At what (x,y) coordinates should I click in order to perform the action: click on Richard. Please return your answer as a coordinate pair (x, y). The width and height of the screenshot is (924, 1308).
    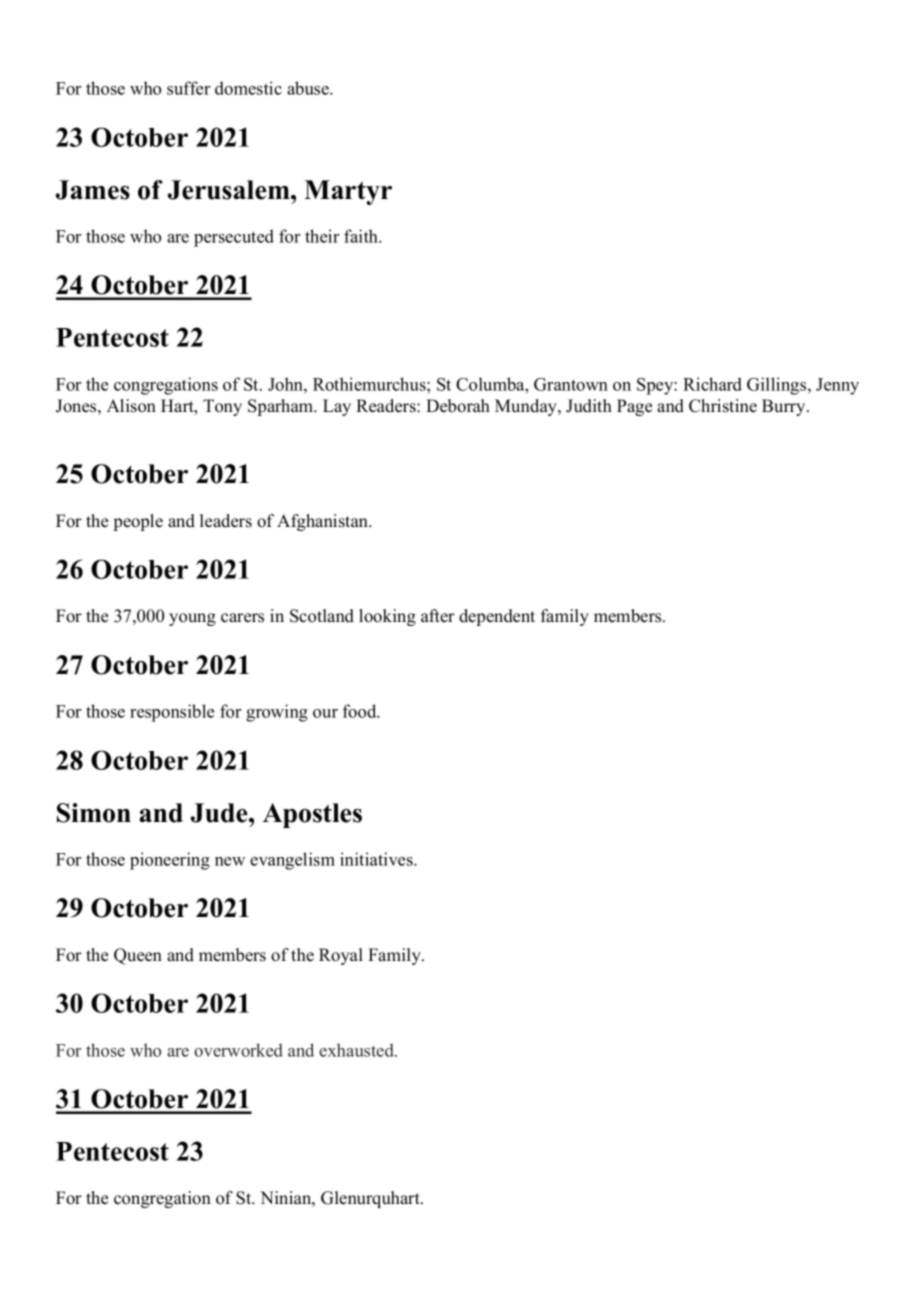
    Looking at the image, I should click on (712, 384).
